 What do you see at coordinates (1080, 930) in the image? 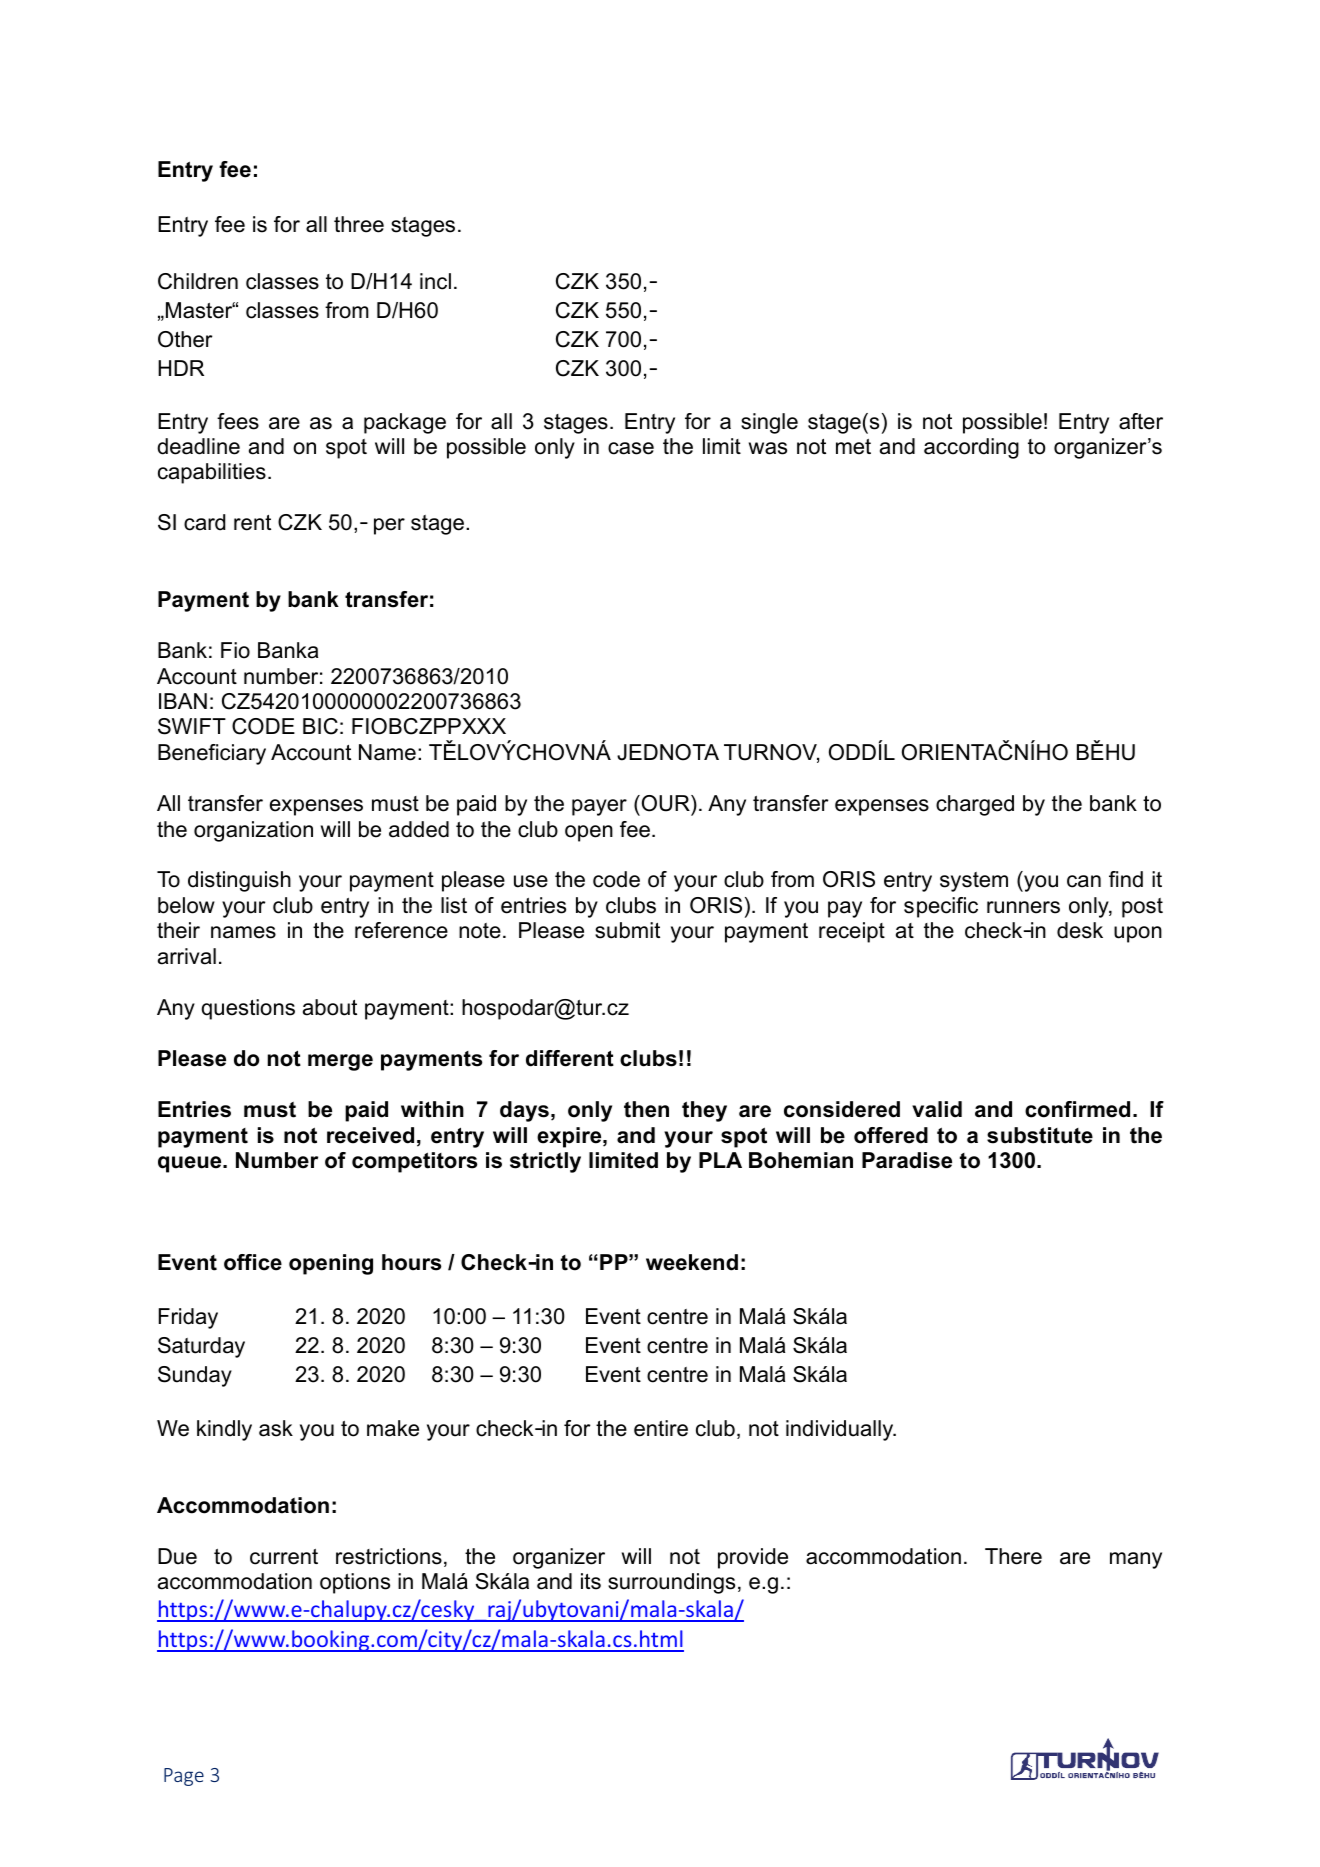
I see `desk` at bounding box center [1080, 930].
